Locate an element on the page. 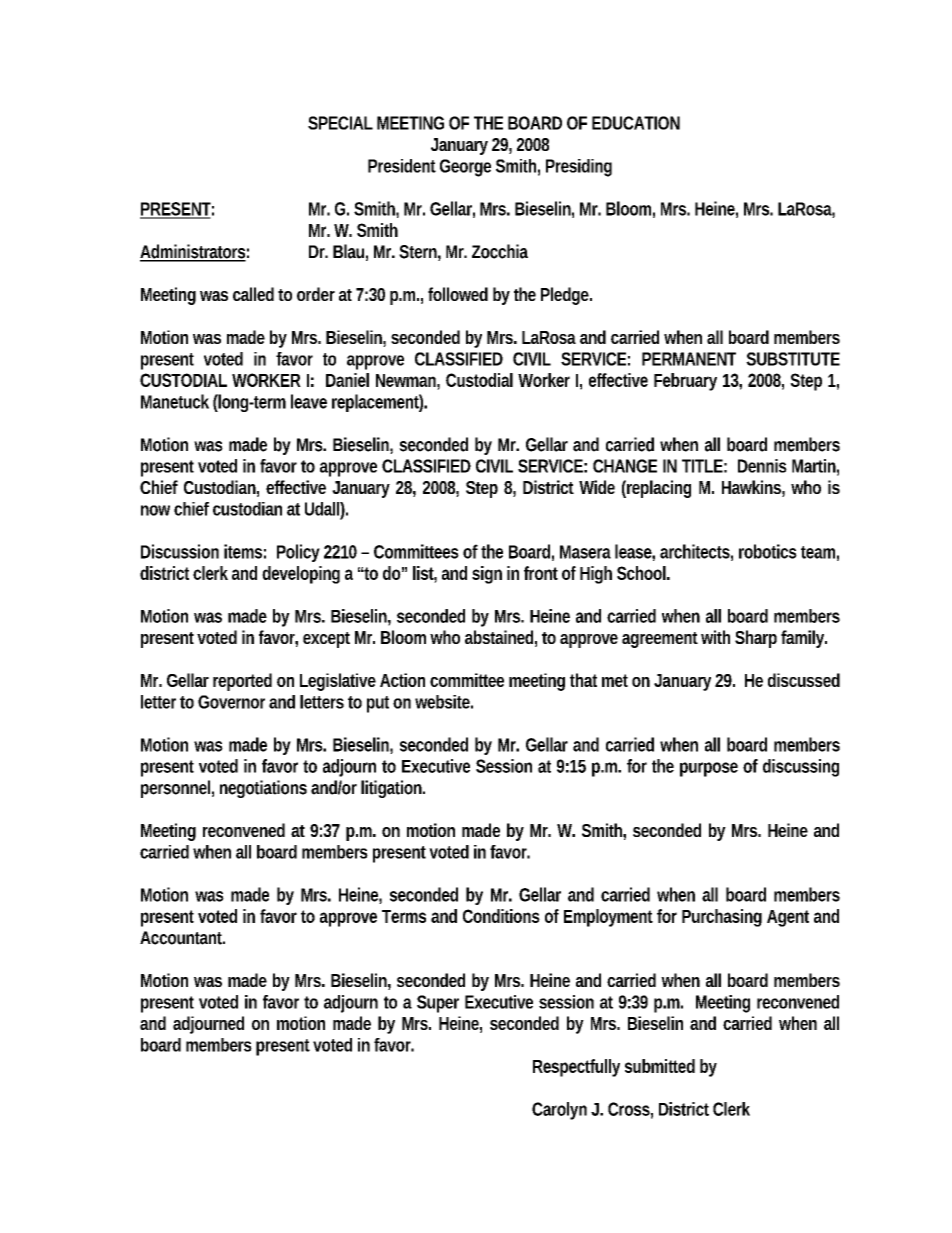 The height and width of the image is (1233, 952). website is located at coordinates (444, 702).
